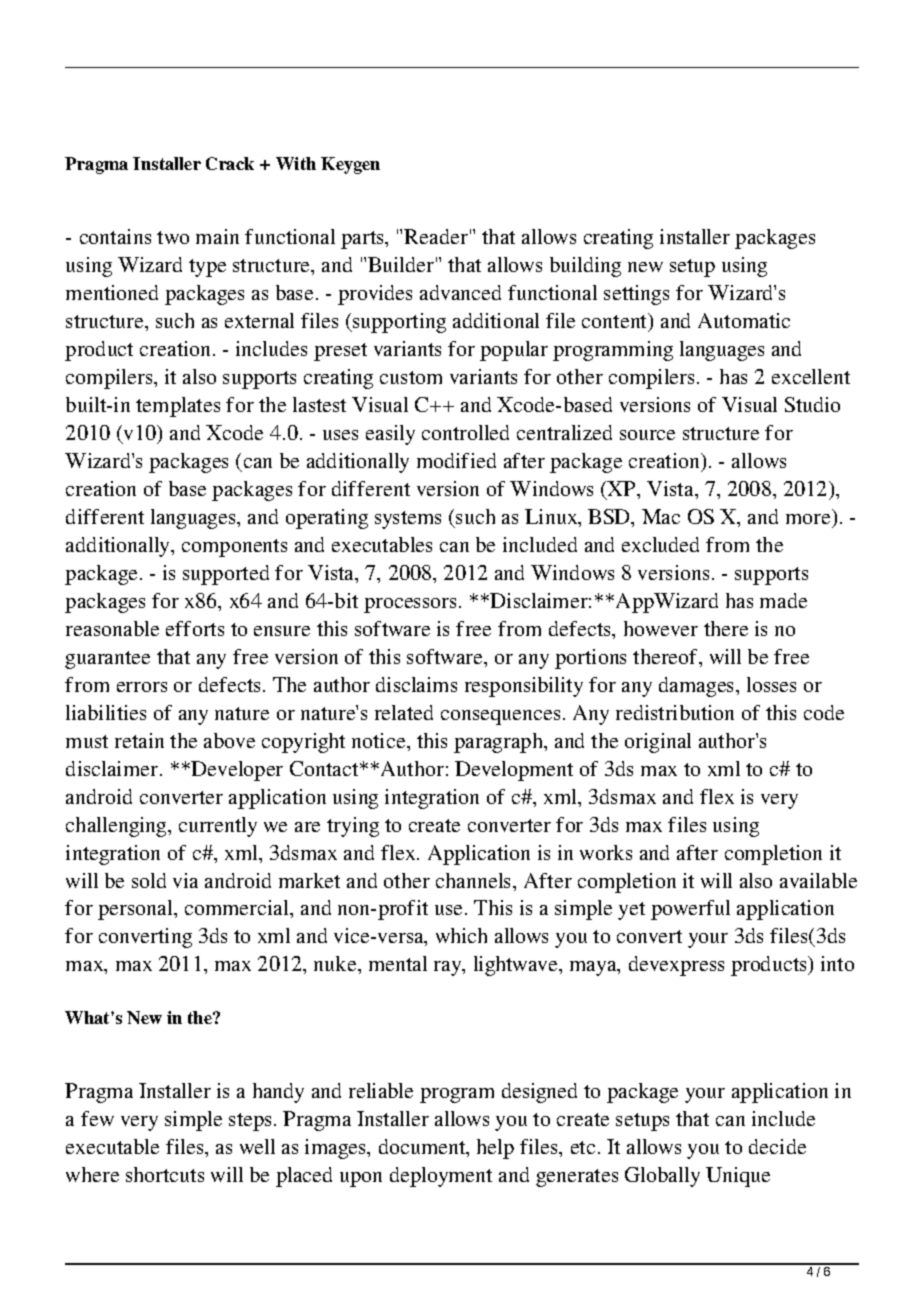 The width and height of the document is (924, 1308). Describe the element at coordinates (408, 520) in the document. I see `systems` at that location.
